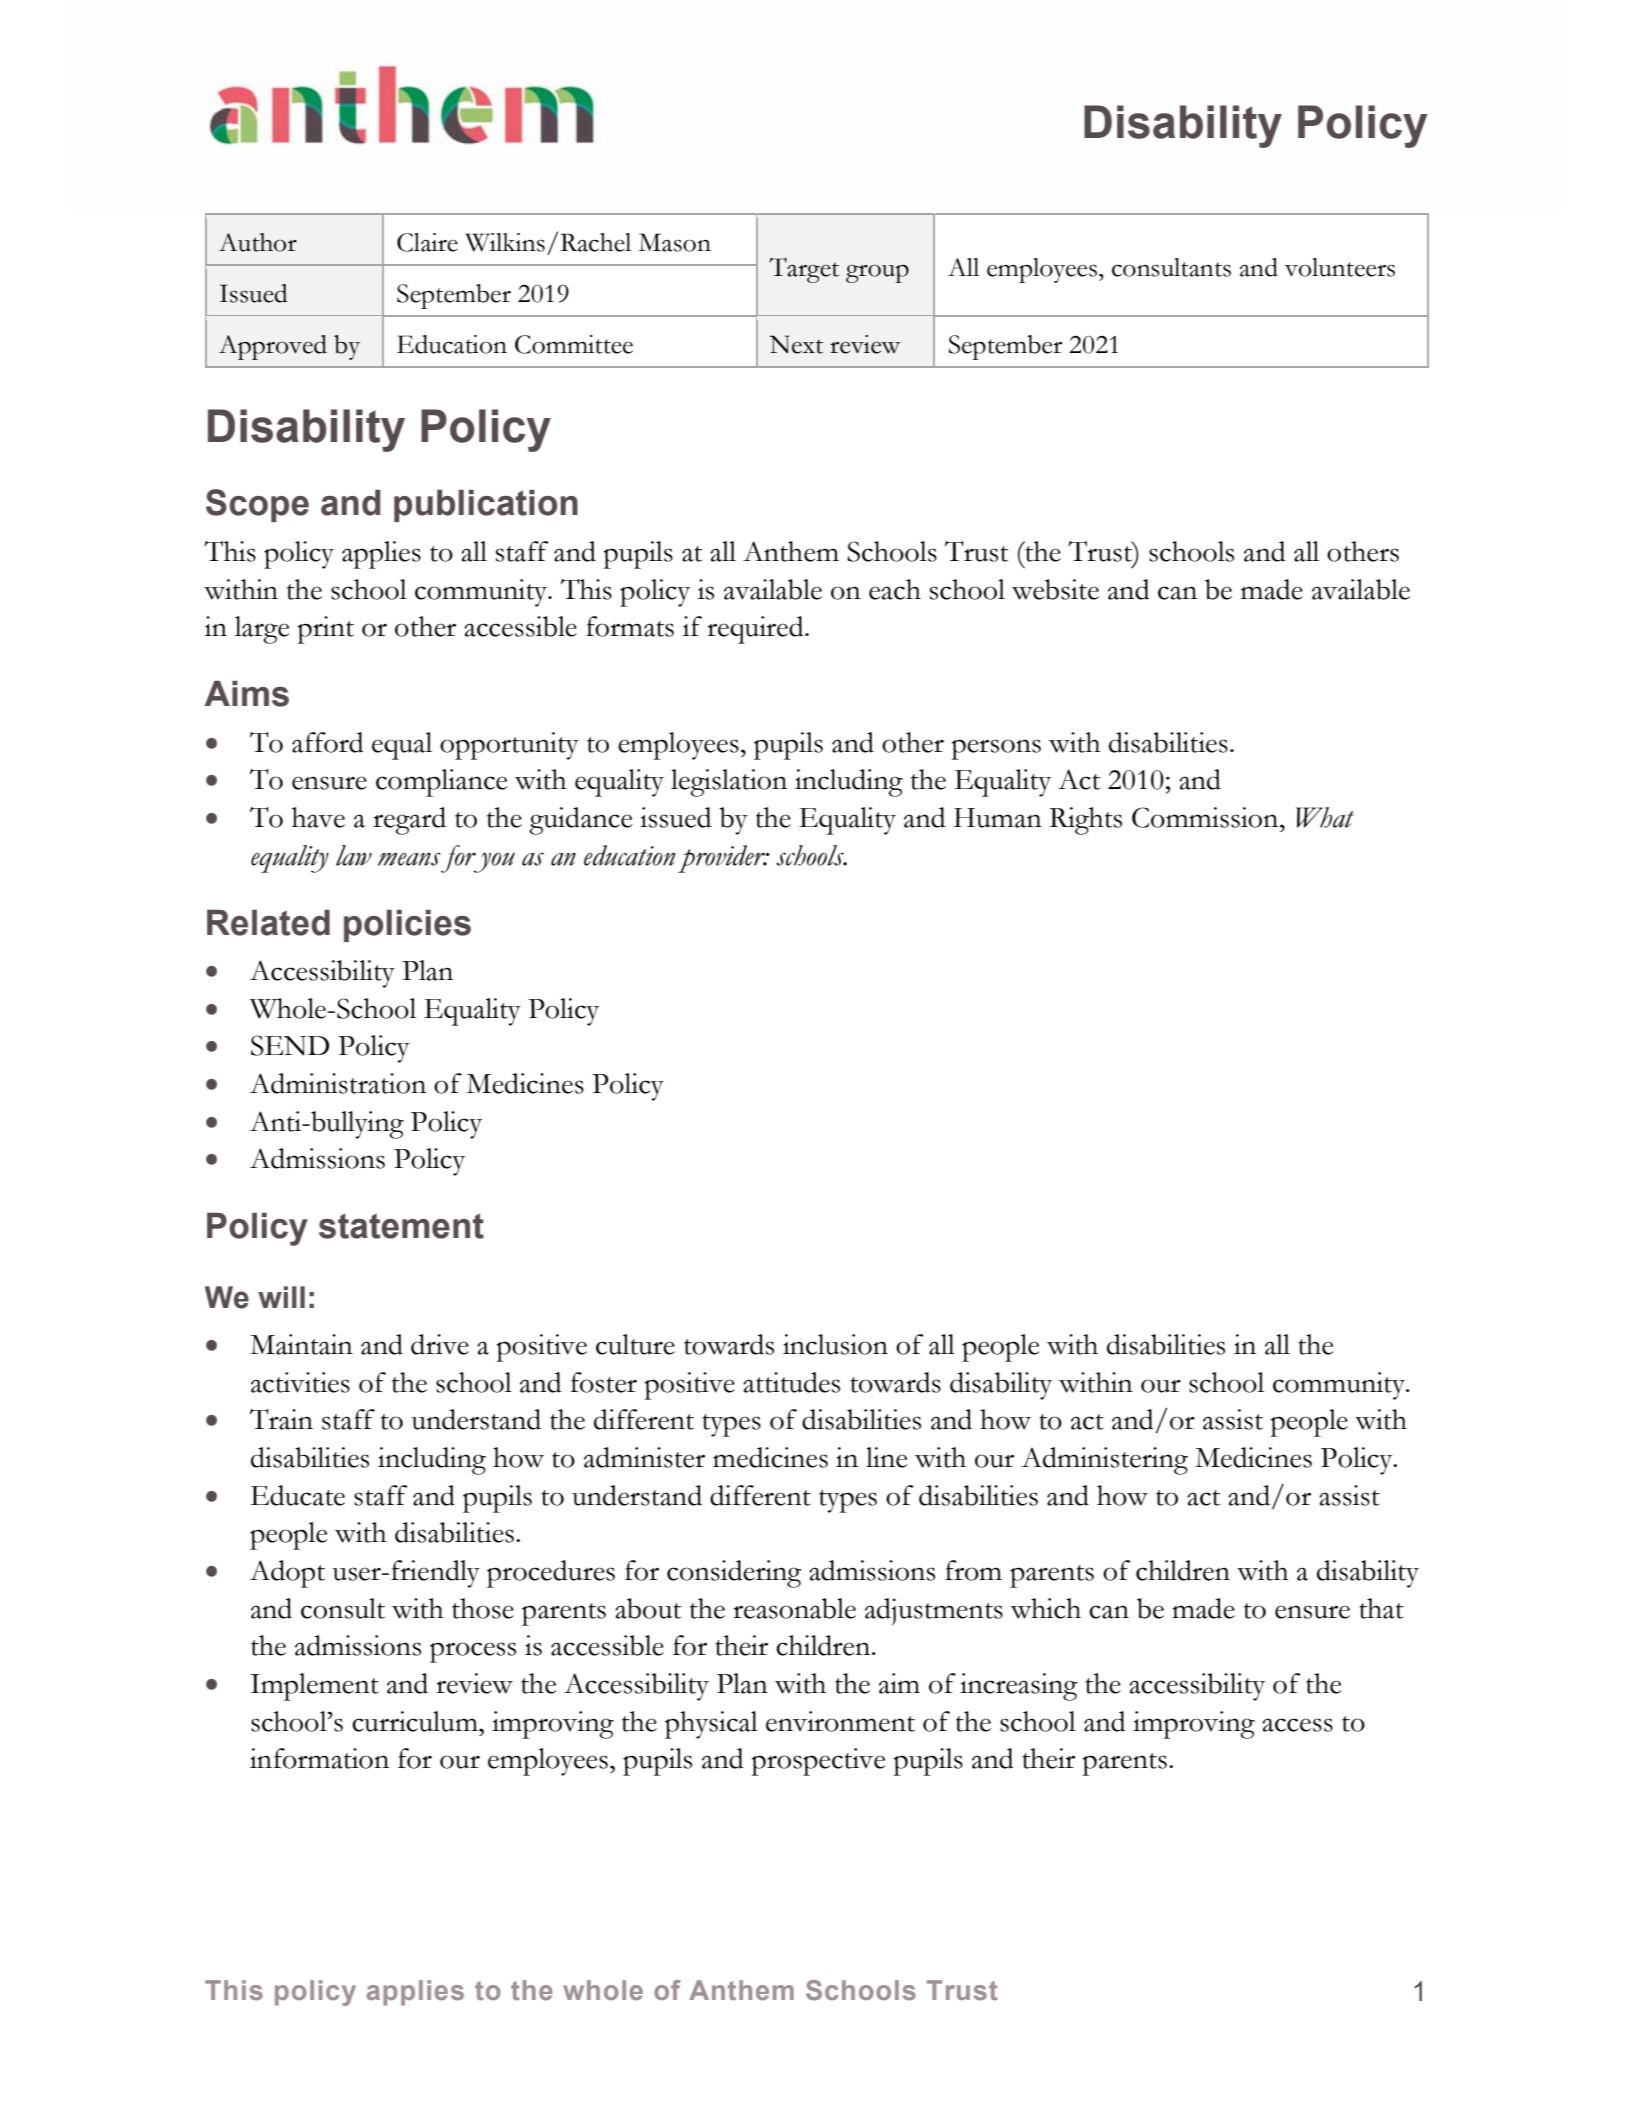 The height and width of the image is (2113, 1633). I want to click on curriculum, so click(416, 1721).
